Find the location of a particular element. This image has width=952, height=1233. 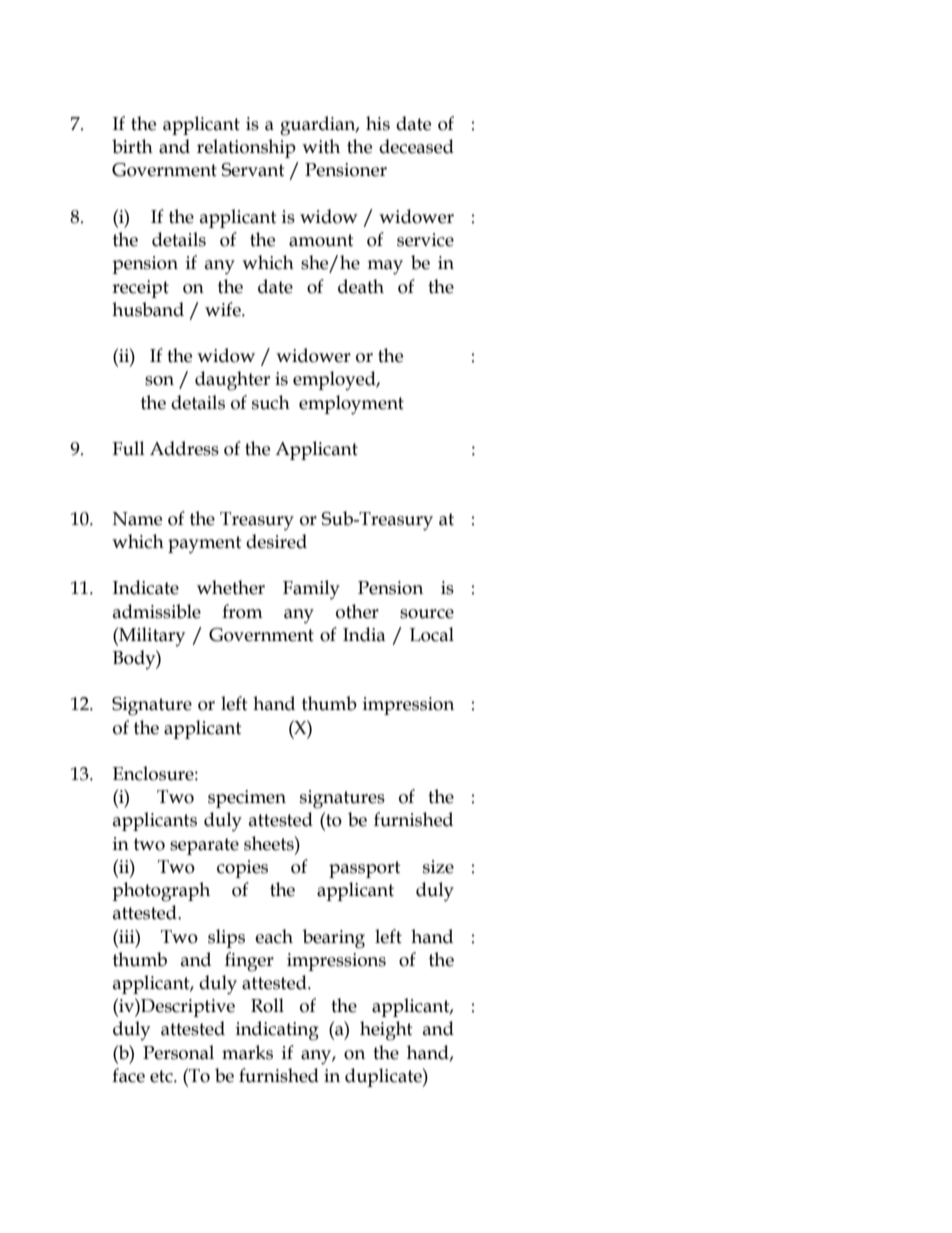

separate is located at coordinates (204, 846).
